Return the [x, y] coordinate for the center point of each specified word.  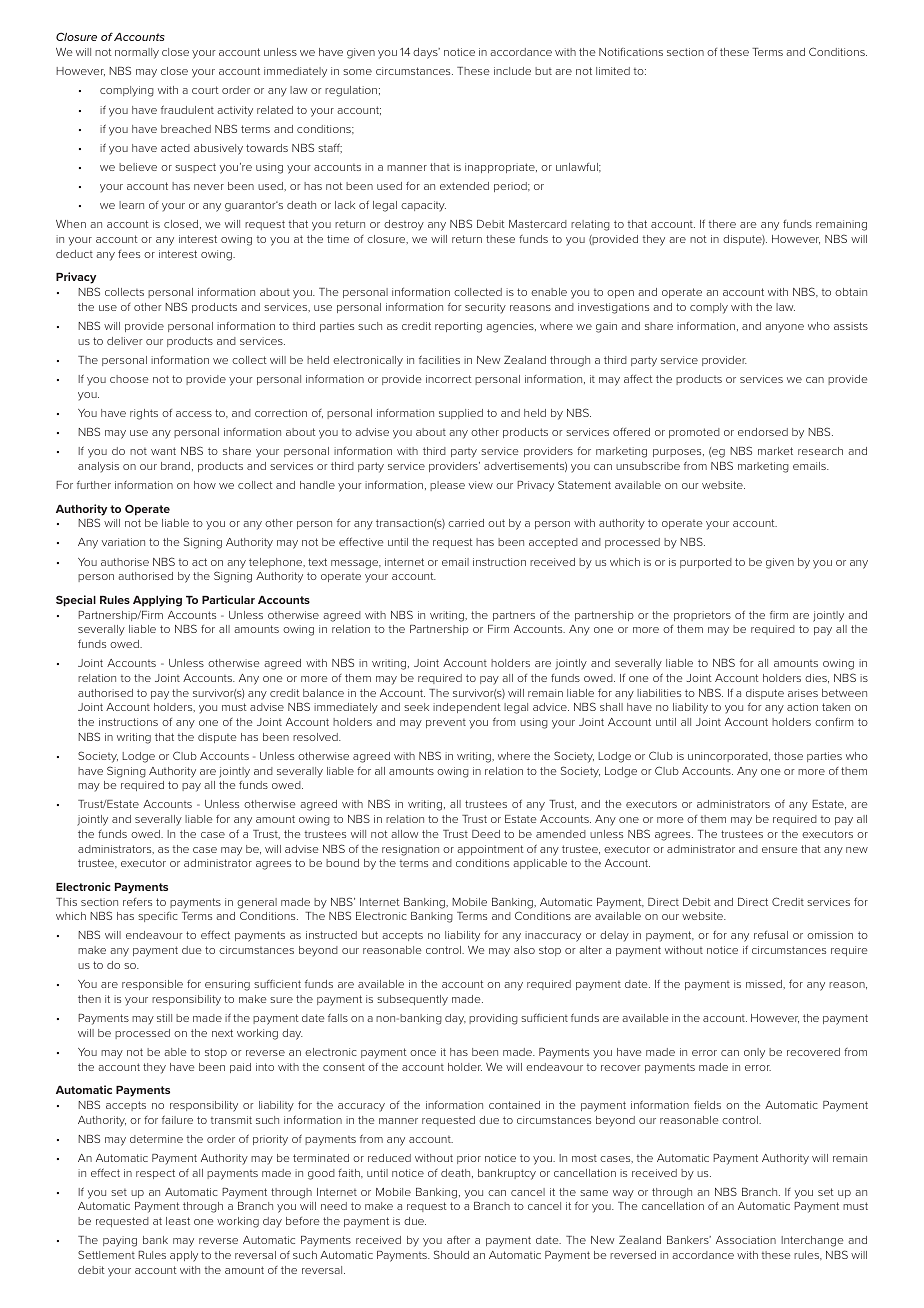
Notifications [631, 52]
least [178, 1221]
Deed [486, 834]
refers [137, 902]
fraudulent [187, 109]
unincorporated [729, 757]
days [426, 53]
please [447, 486]
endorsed [763, 432]
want [163, 451]
